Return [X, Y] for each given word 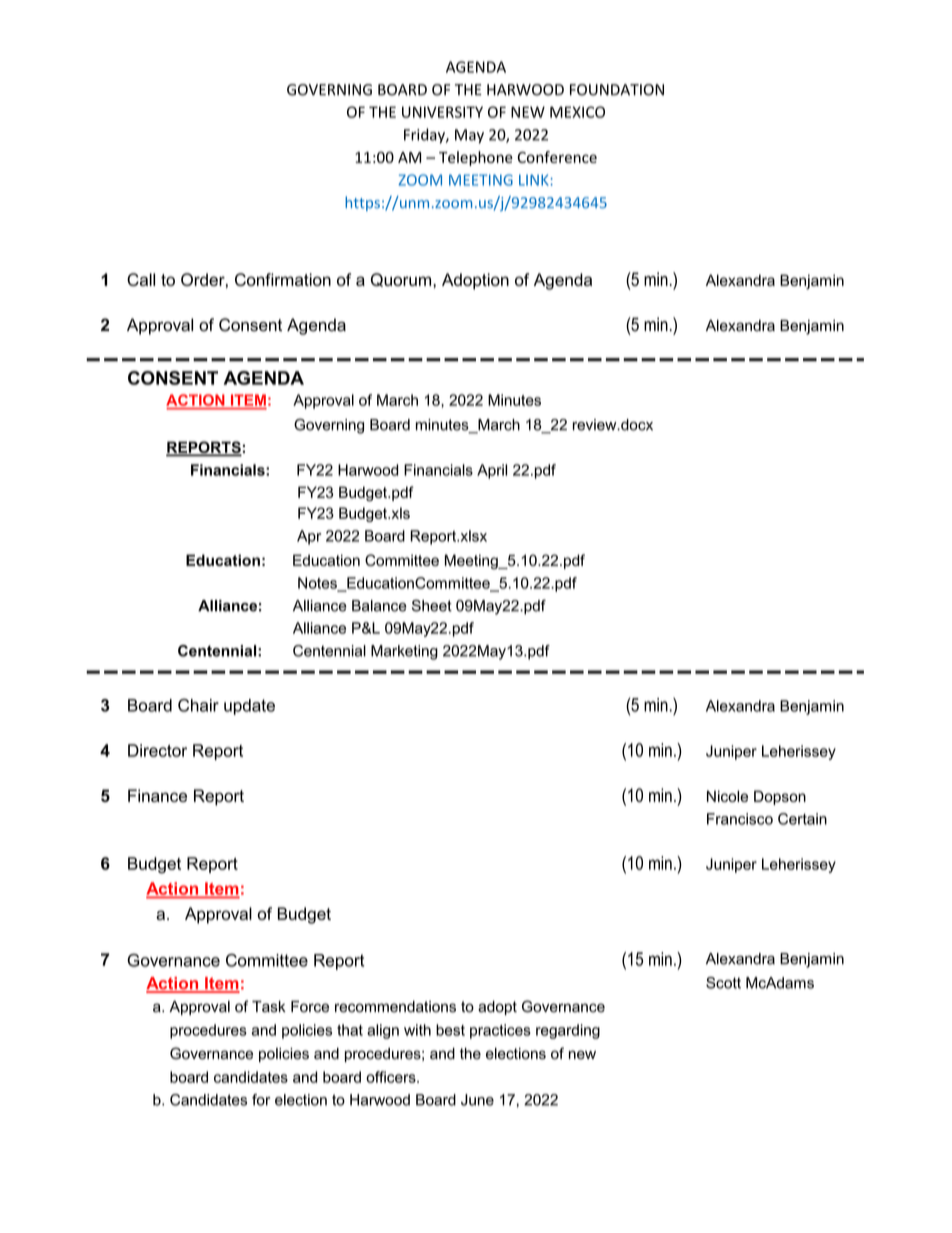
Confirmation [283, 279]
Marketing [404, 652]
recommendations [395, 1007]
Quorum [402, 280]
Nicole [727, 796]
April [492, 471]
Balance [379, 606]
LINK [534, 180]
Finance [157, 795]
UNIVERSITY [442, 112]
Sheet [432, 606]
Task [269, 1007]
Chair [198, 705]
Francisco [740, 819]
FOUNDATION [617, 90]
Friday [425, 136]
